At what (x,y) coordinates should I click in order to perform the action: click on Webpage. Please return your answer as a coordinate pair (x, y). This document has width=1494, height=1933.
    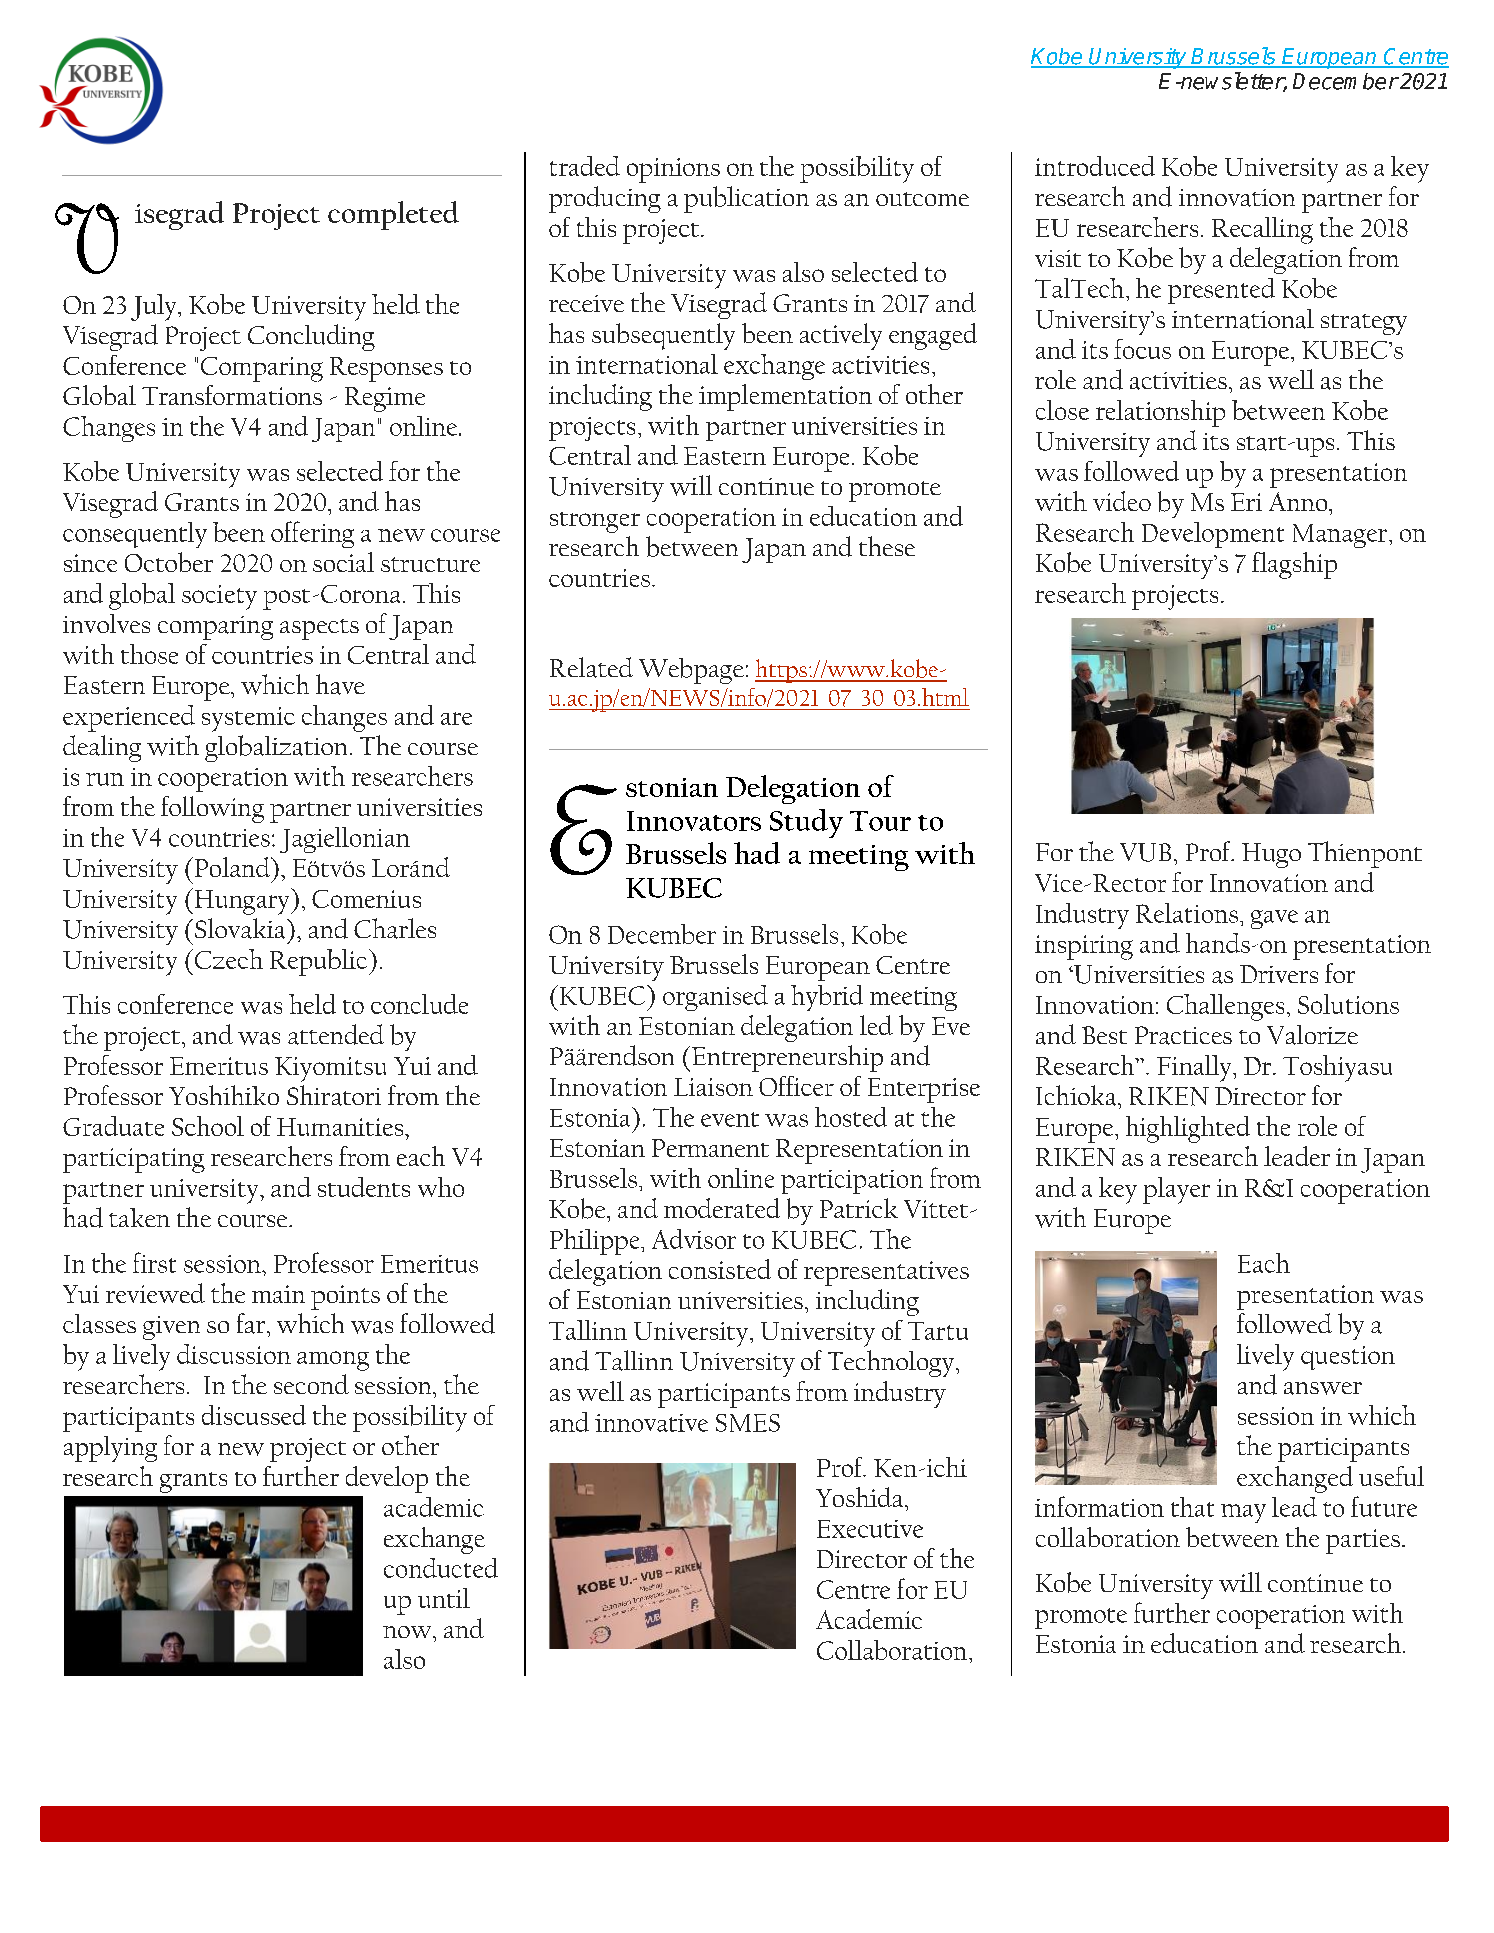
    Looking at the image, I should click on (691, 671).
